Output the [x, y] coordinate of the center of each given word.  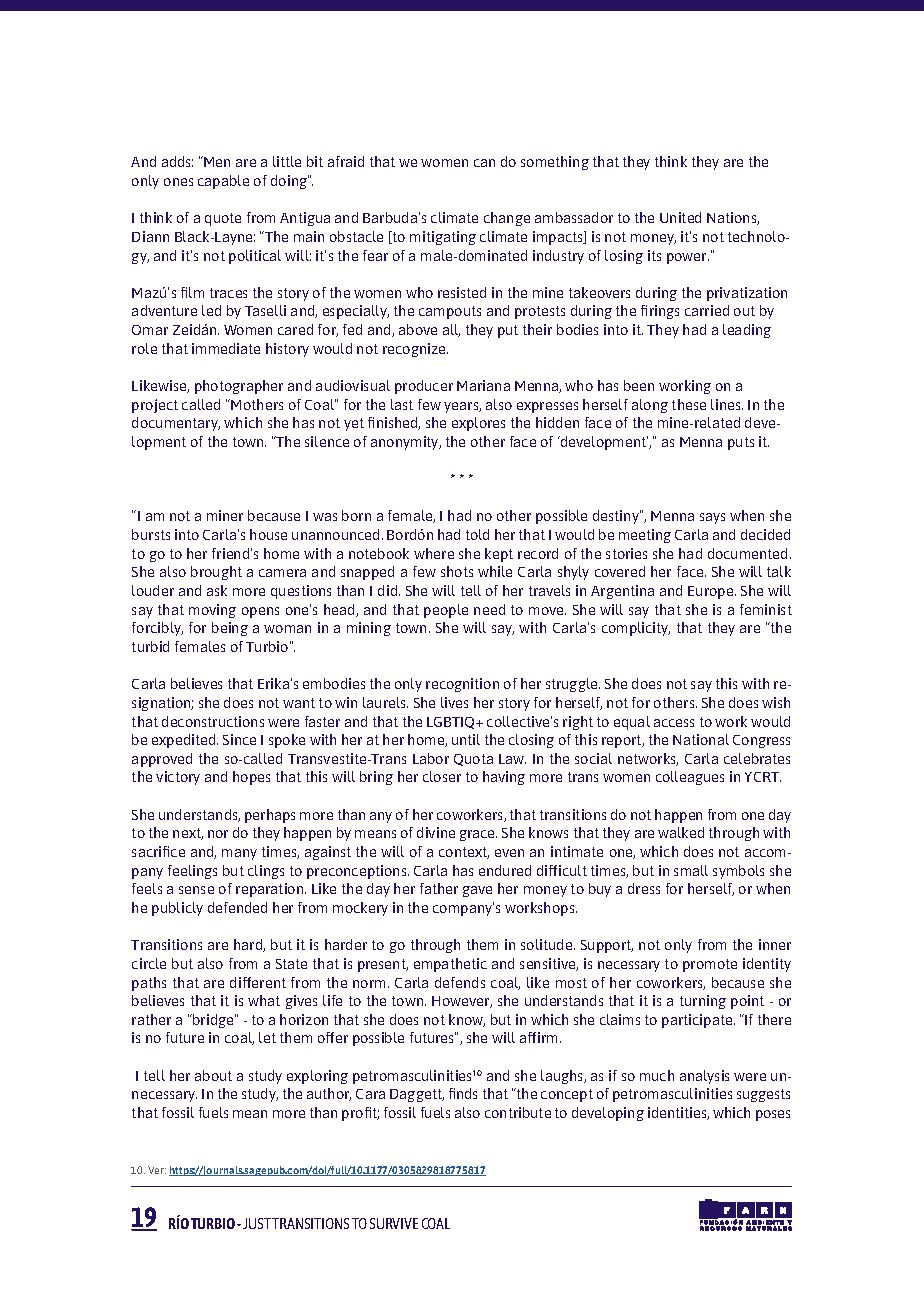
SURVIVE [394, 1223]
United [680, 217]
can [484, 163]
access [674, 723]
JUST [257, 1223]
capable [223, 182]
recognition [462, 685]
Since [239, 739]
